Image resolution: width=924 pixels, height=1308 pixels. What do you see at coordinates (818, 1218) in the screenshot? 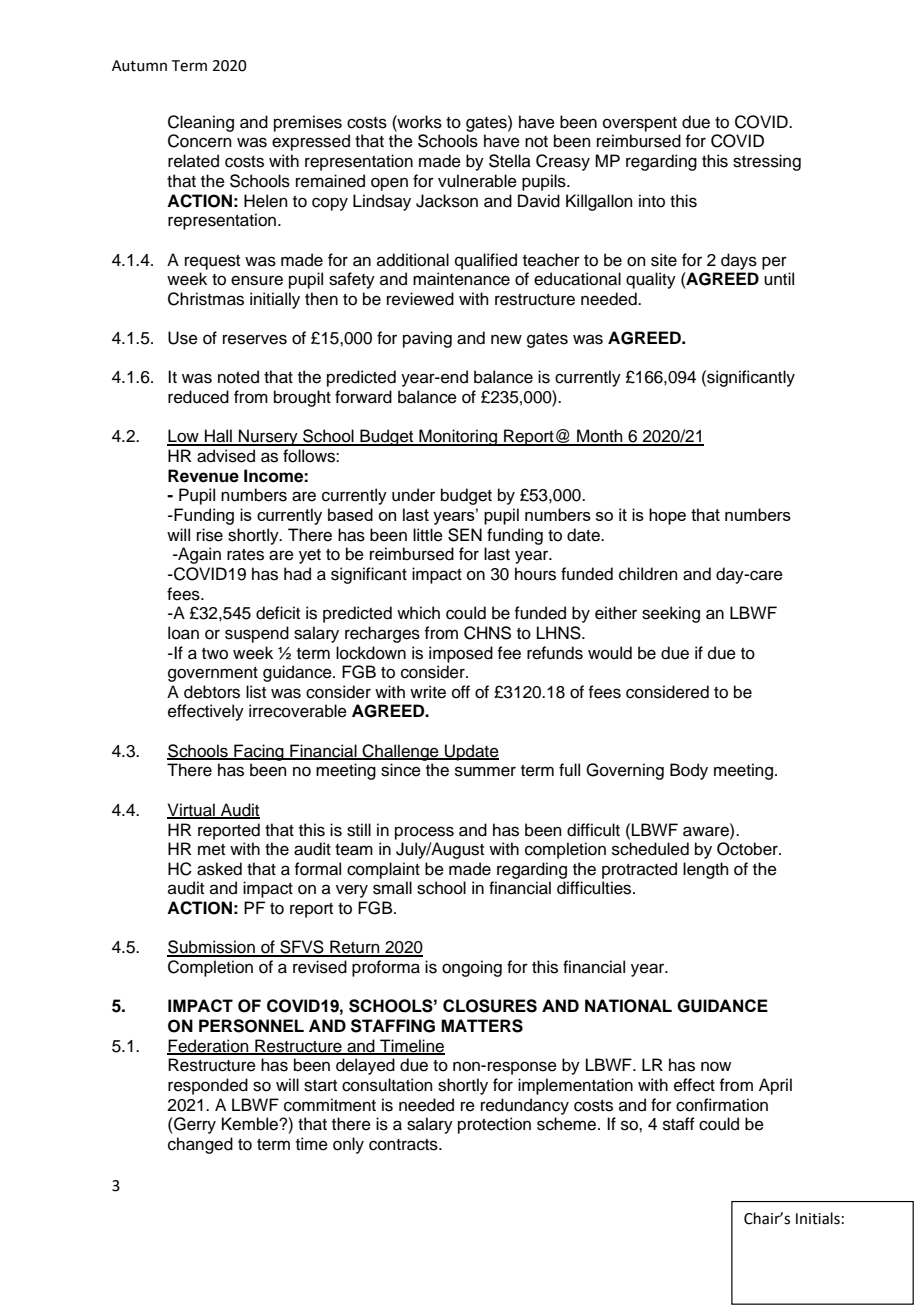
I see `Initials` at bounding box center [818, 1218].
